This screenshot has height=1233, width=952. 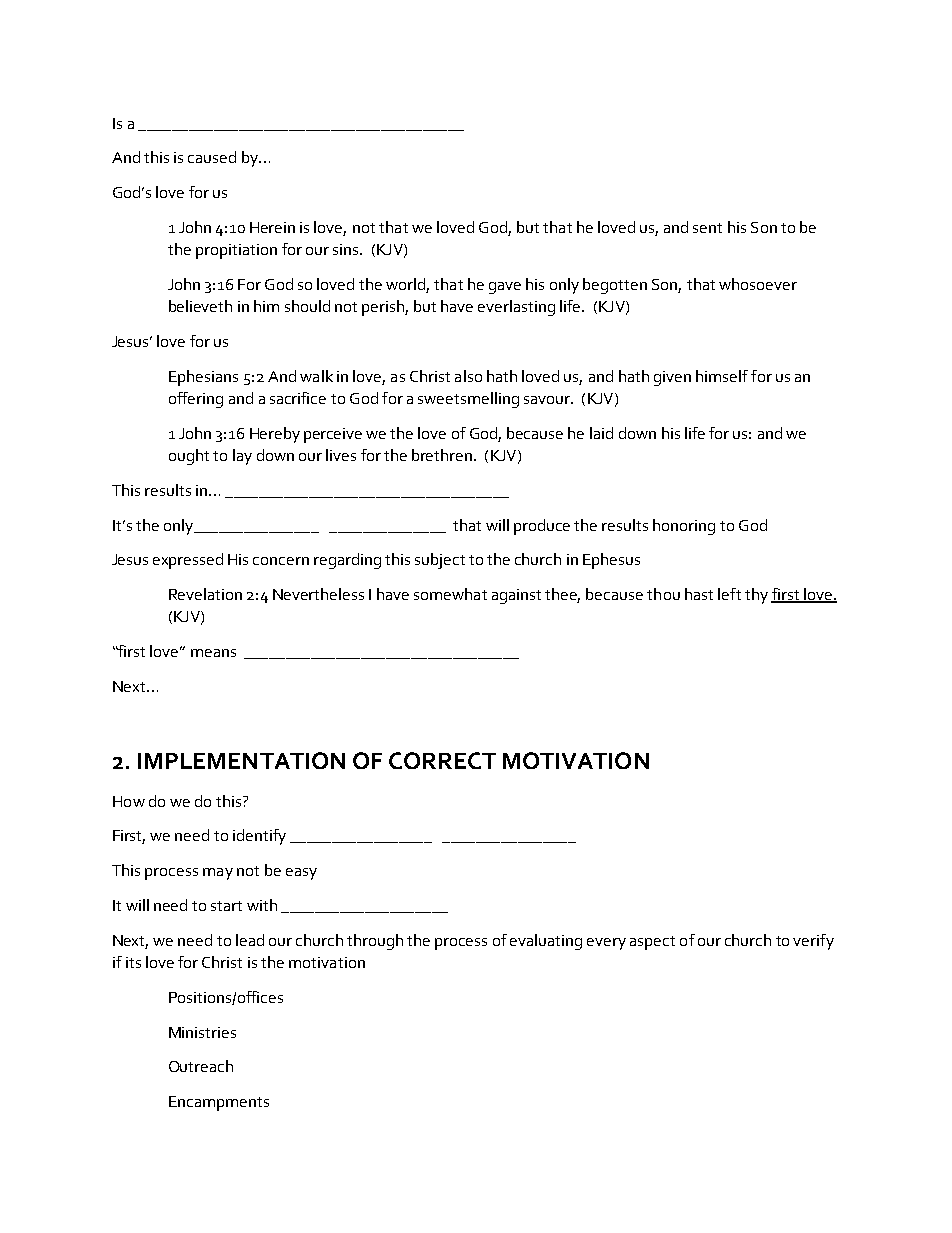 I want to click on evaluating, so click(x=546, y=942).
